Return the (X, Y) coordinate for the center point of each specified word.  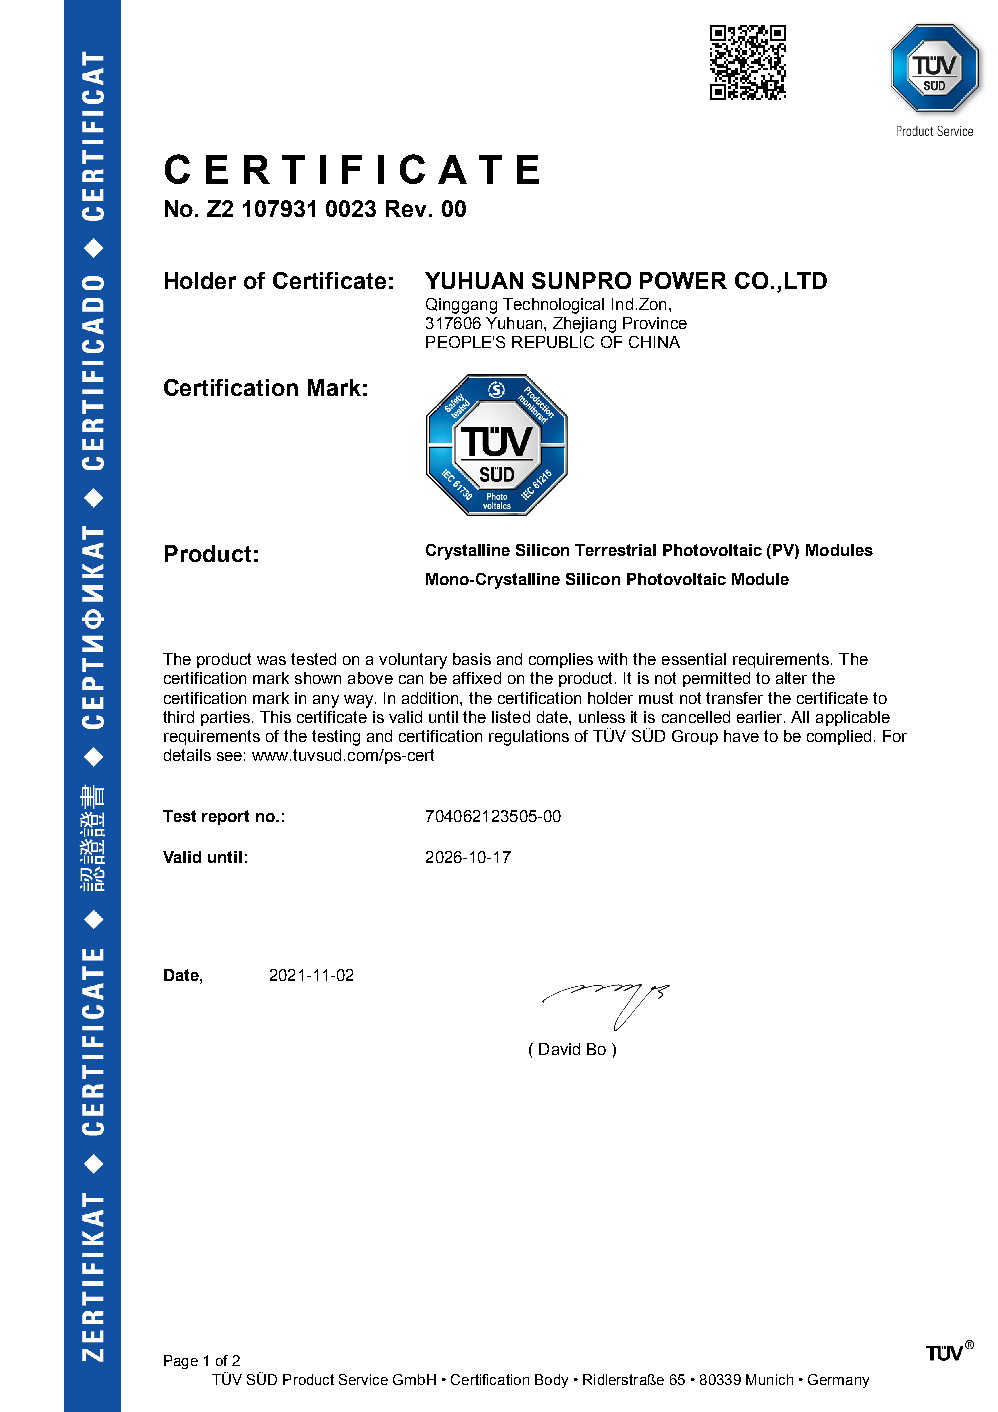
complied (839, 737)
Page (181, 1362)
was (271, 660)
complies (561, 660)
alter (791, 678)
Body (551, 1381)
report (225, 817)
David (559, 1049)
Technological (553, 306)
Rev (408, 208)
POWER (683, 280)
